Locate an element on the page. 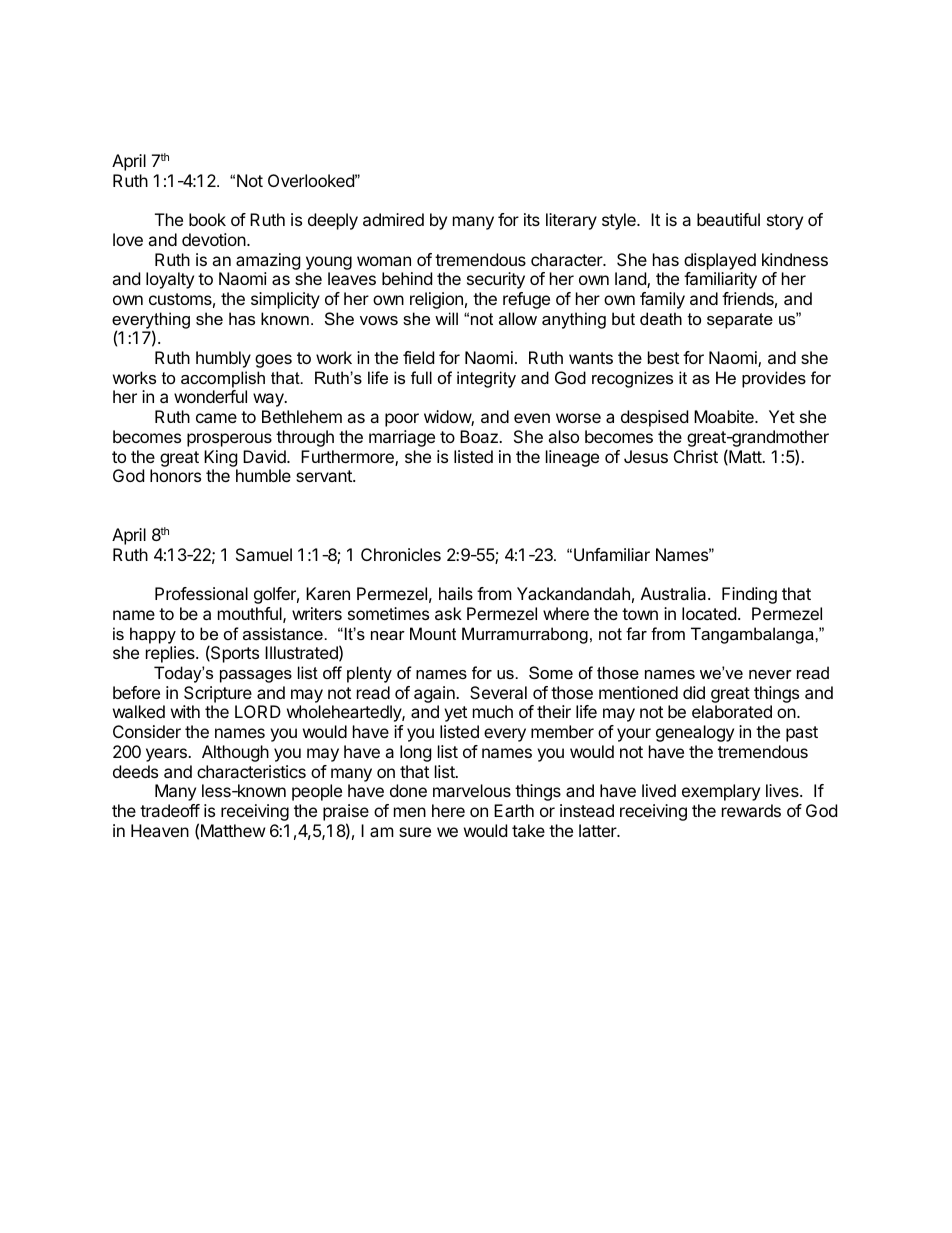 The image size is (952, 1233). Boaz is located at coordinates (480, 436).
